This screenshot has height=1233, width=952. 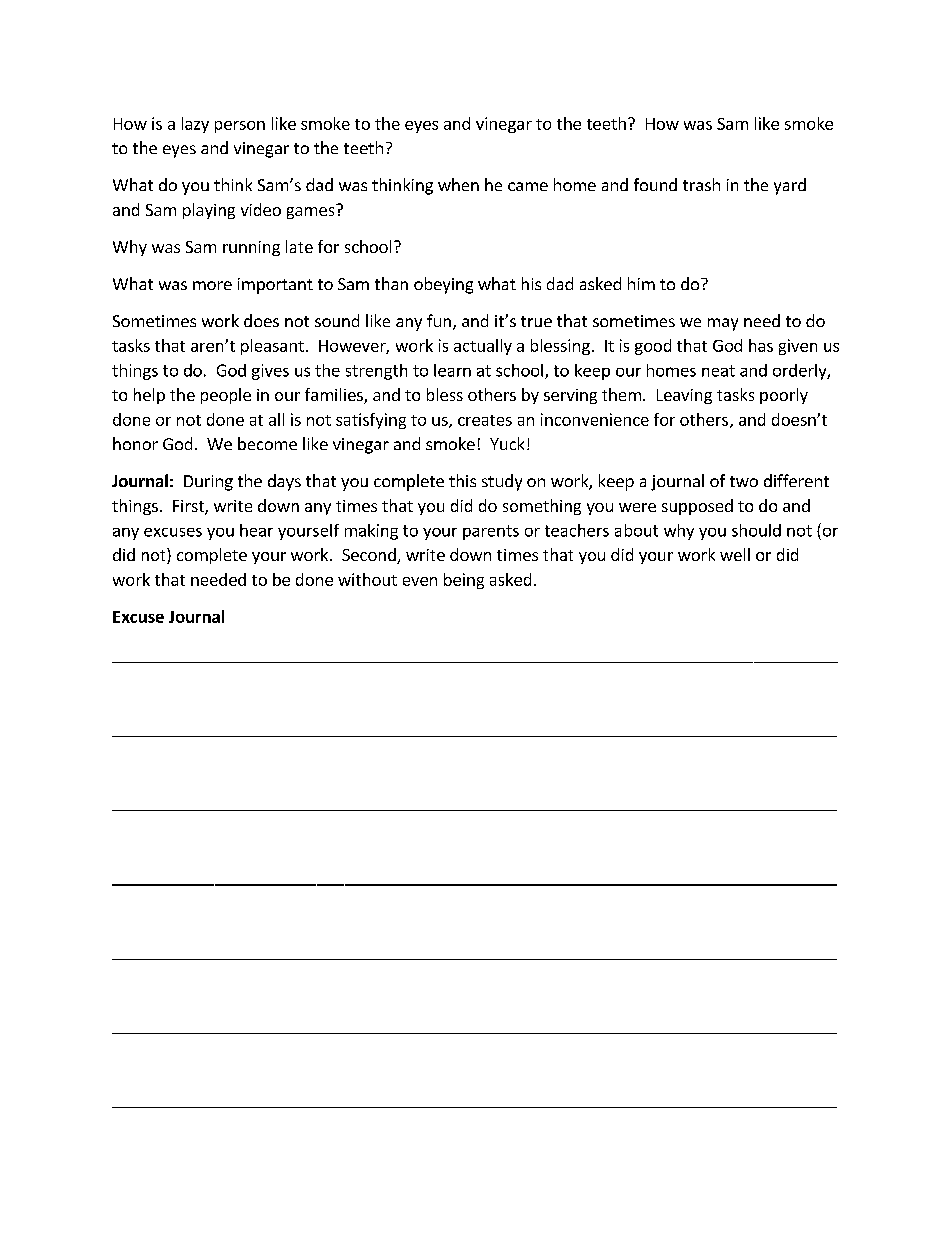 What do you see at coordinates (256, 530) in the screenshot?
I see `hear` at bounding box center [256, 530].
